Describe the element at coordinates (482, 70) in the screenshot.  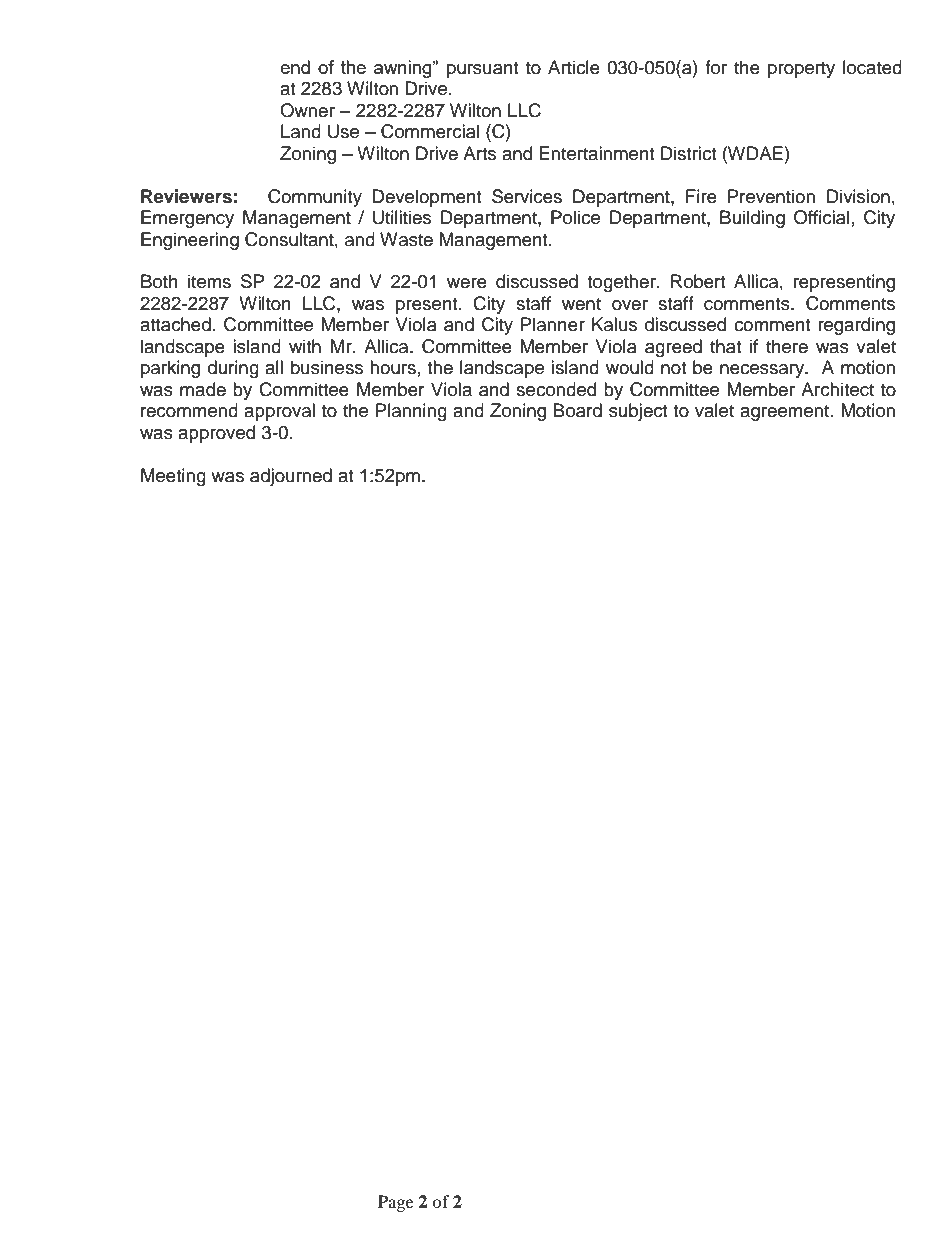
I see `pursuant` at that location.
